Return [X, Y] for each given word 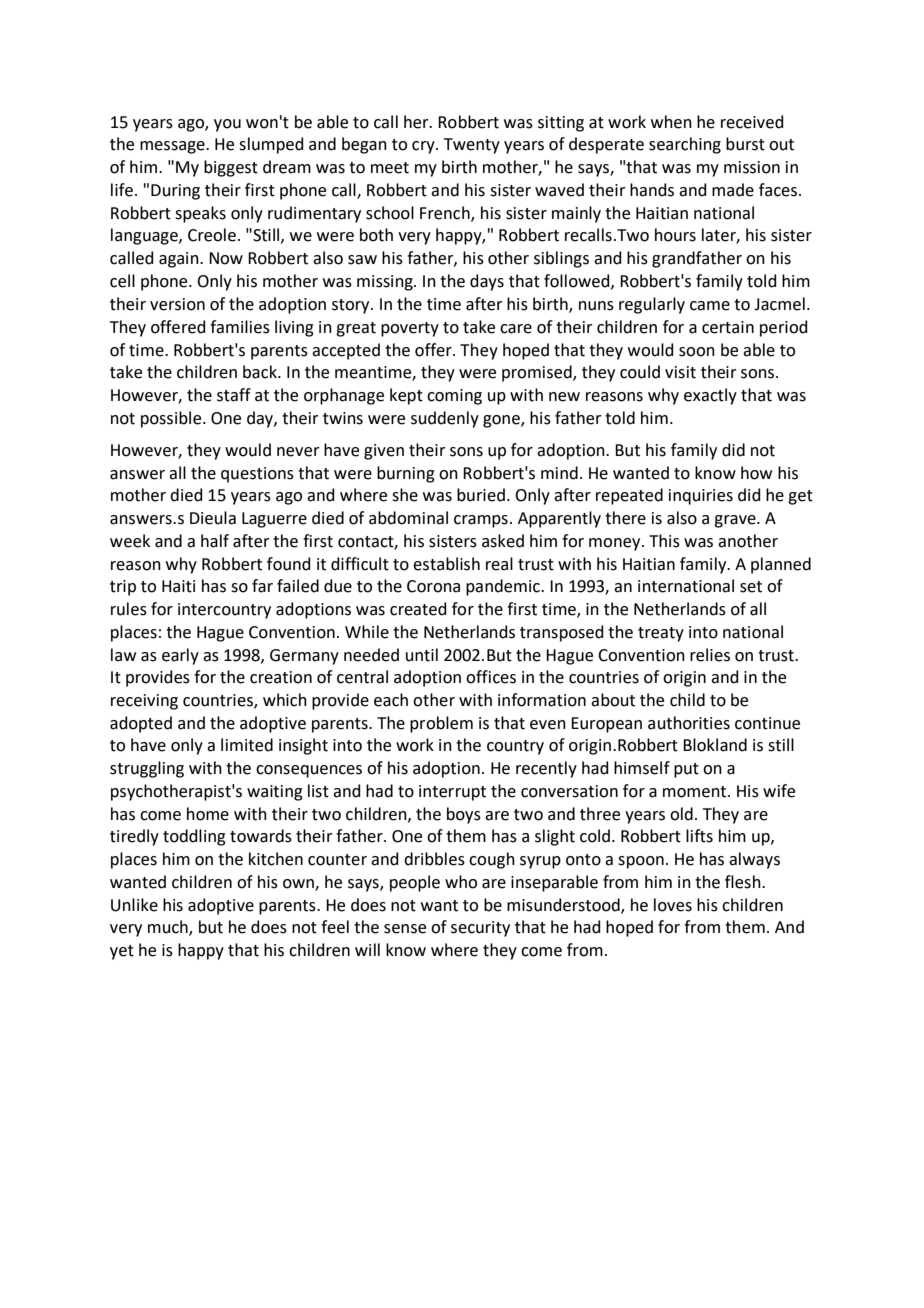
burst [745, 144]
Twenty [472, 146]
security [480, 929]
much [169, 928]
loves [673, 905]
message [173, 147]
